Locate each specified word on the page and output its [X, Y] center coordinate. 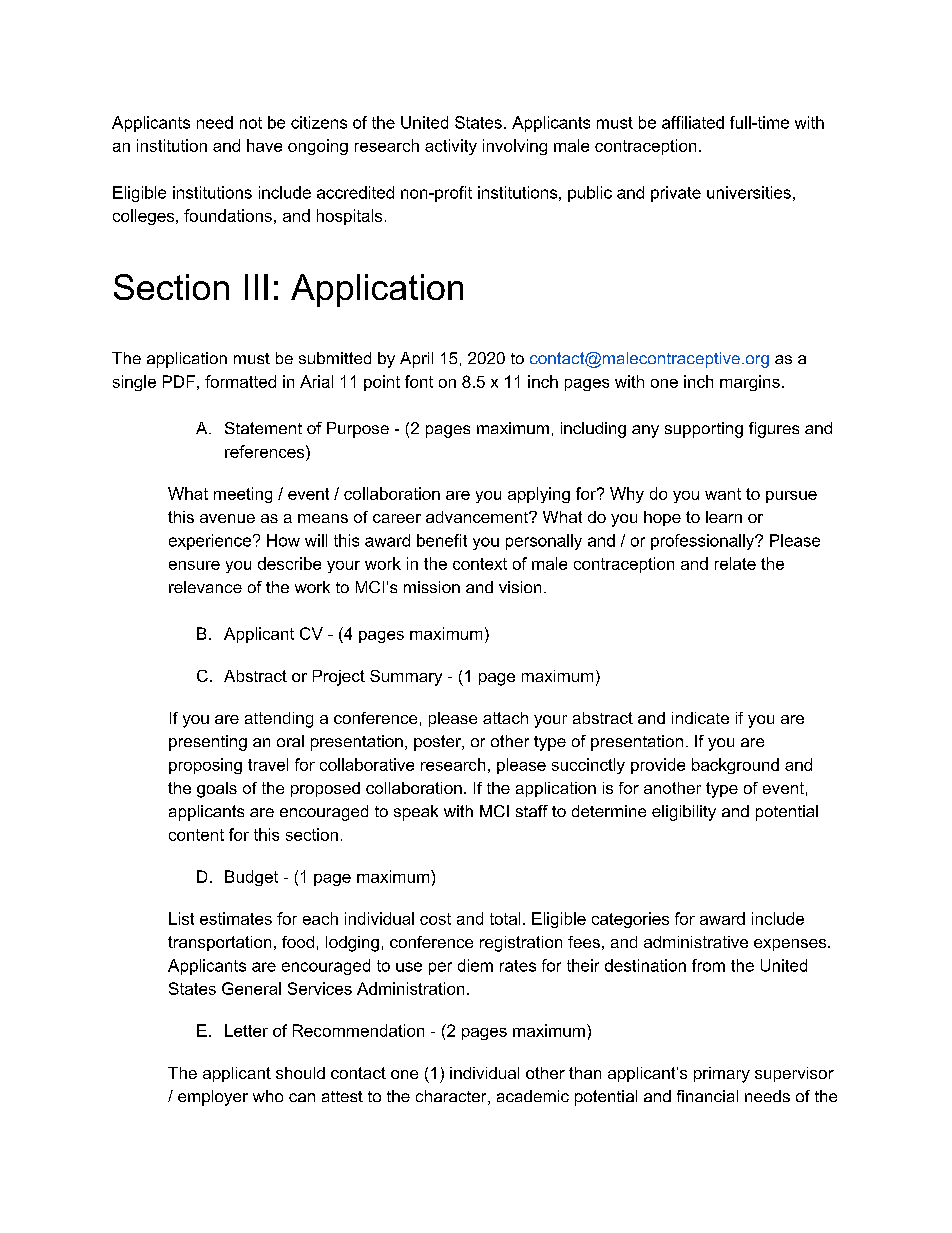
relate [735, 563]
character [452, 1097]
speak [416, 813]
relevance [205, 587]
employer [213, 1098]
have [264, 145]
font [419, 381]
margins [750, 383]
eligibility [684, 813]
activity [451, 147]
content [196, 835]
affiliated [693, 122]
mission [432, 587]
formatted [240, 381]
